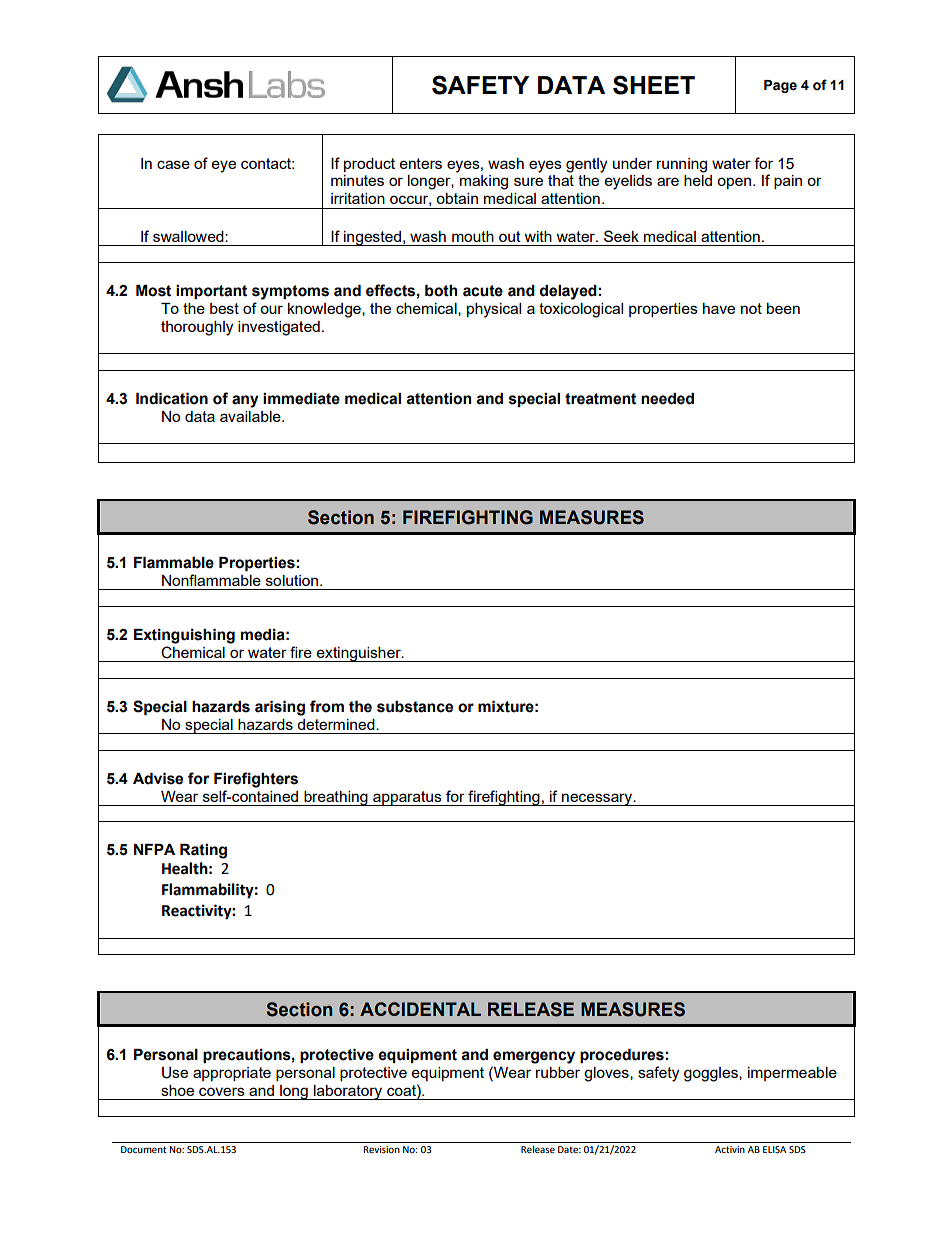  I want to click on Extinguishing, so click(184, 636).
